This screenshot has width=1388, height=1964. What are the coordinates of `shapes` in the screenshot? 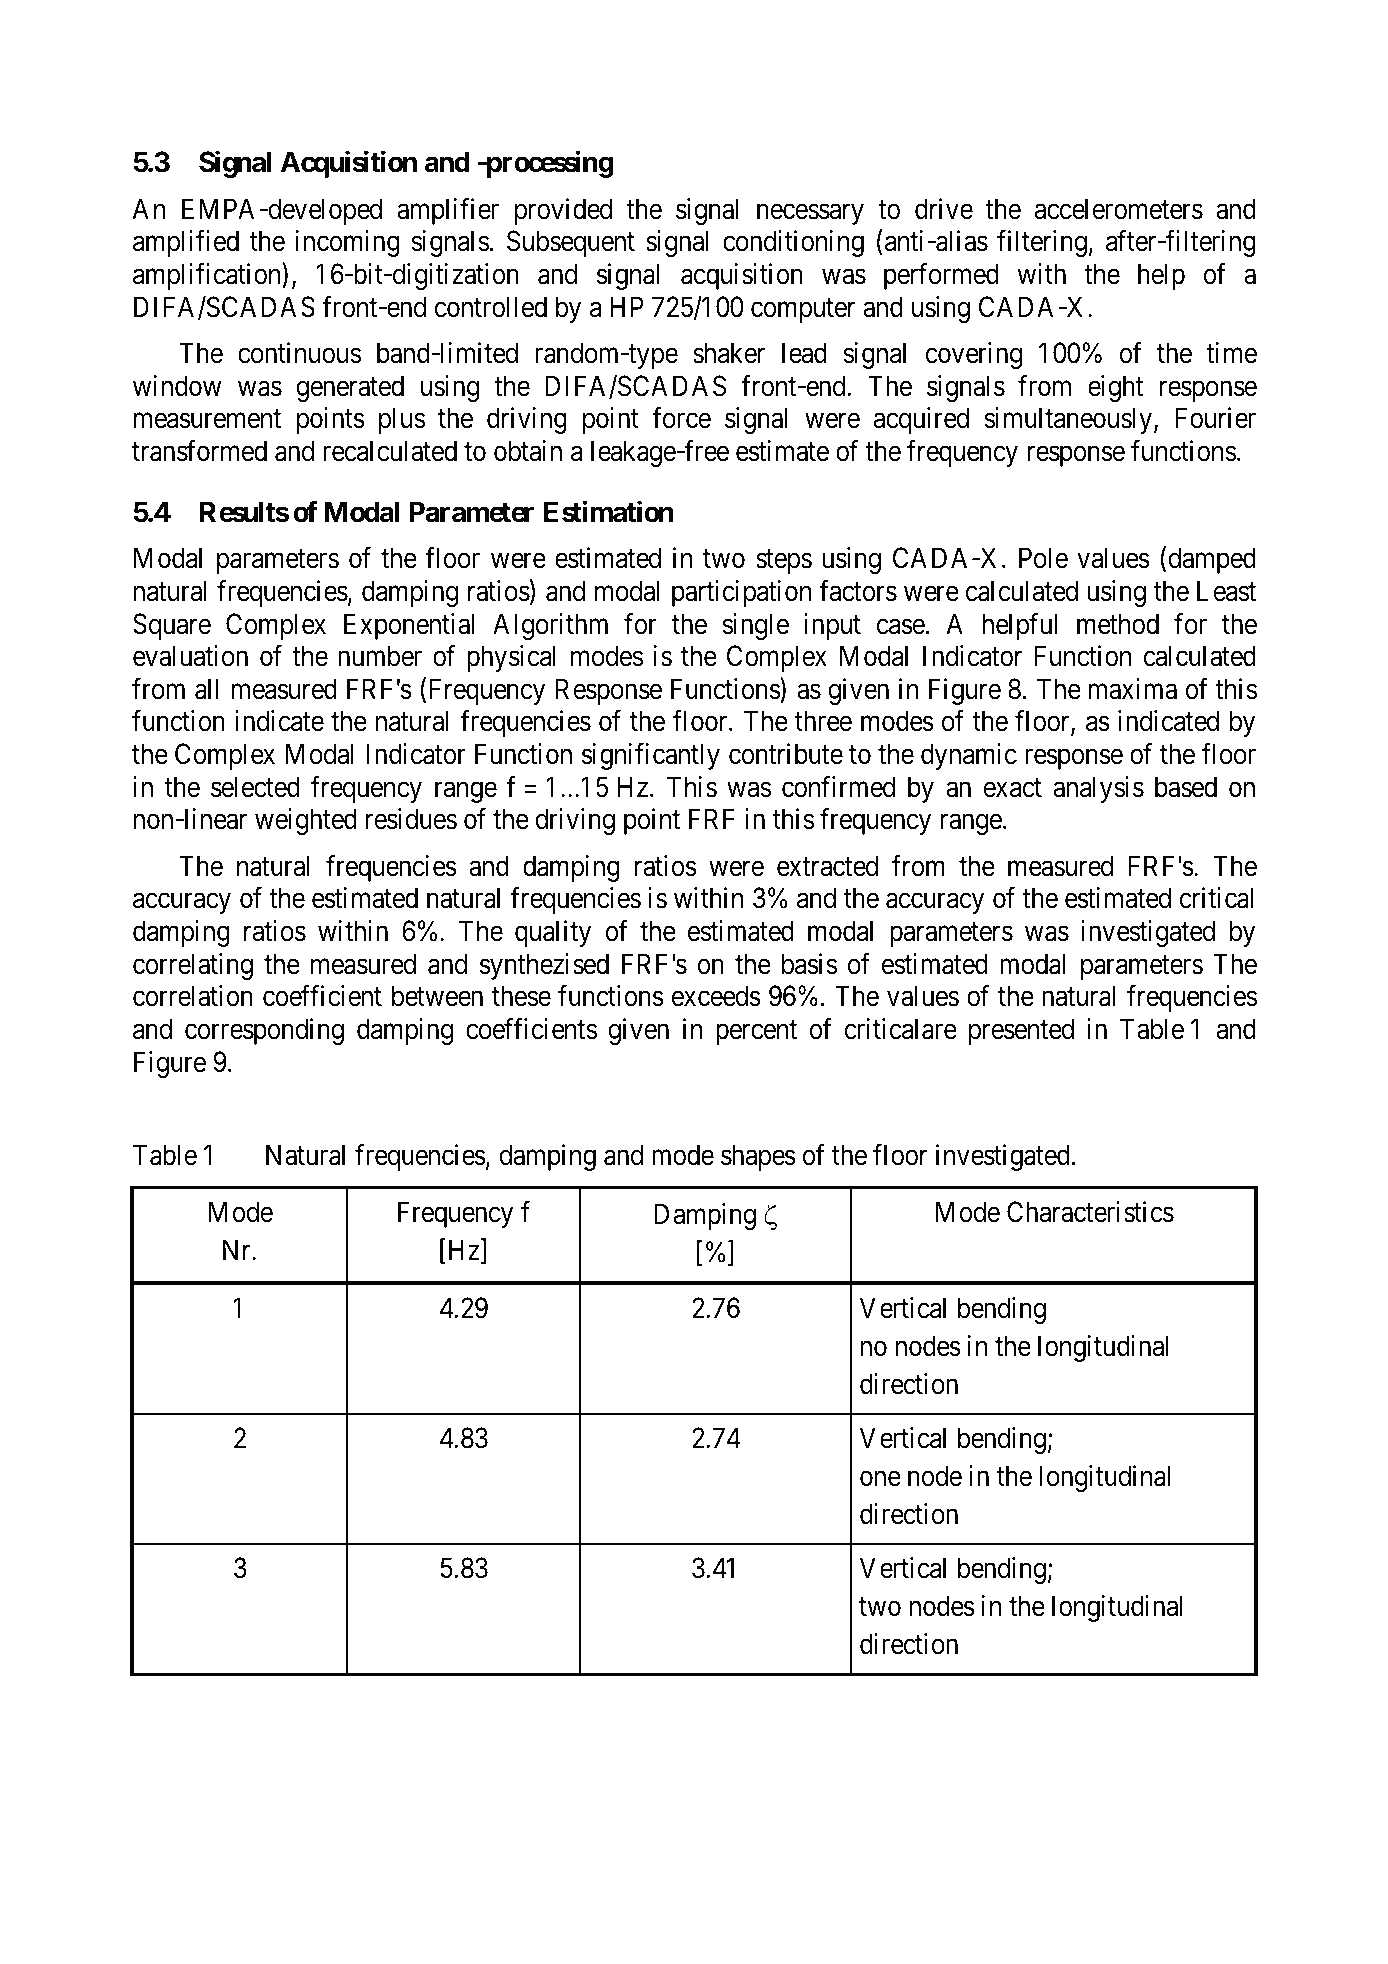 It's located at (758, 1157).
